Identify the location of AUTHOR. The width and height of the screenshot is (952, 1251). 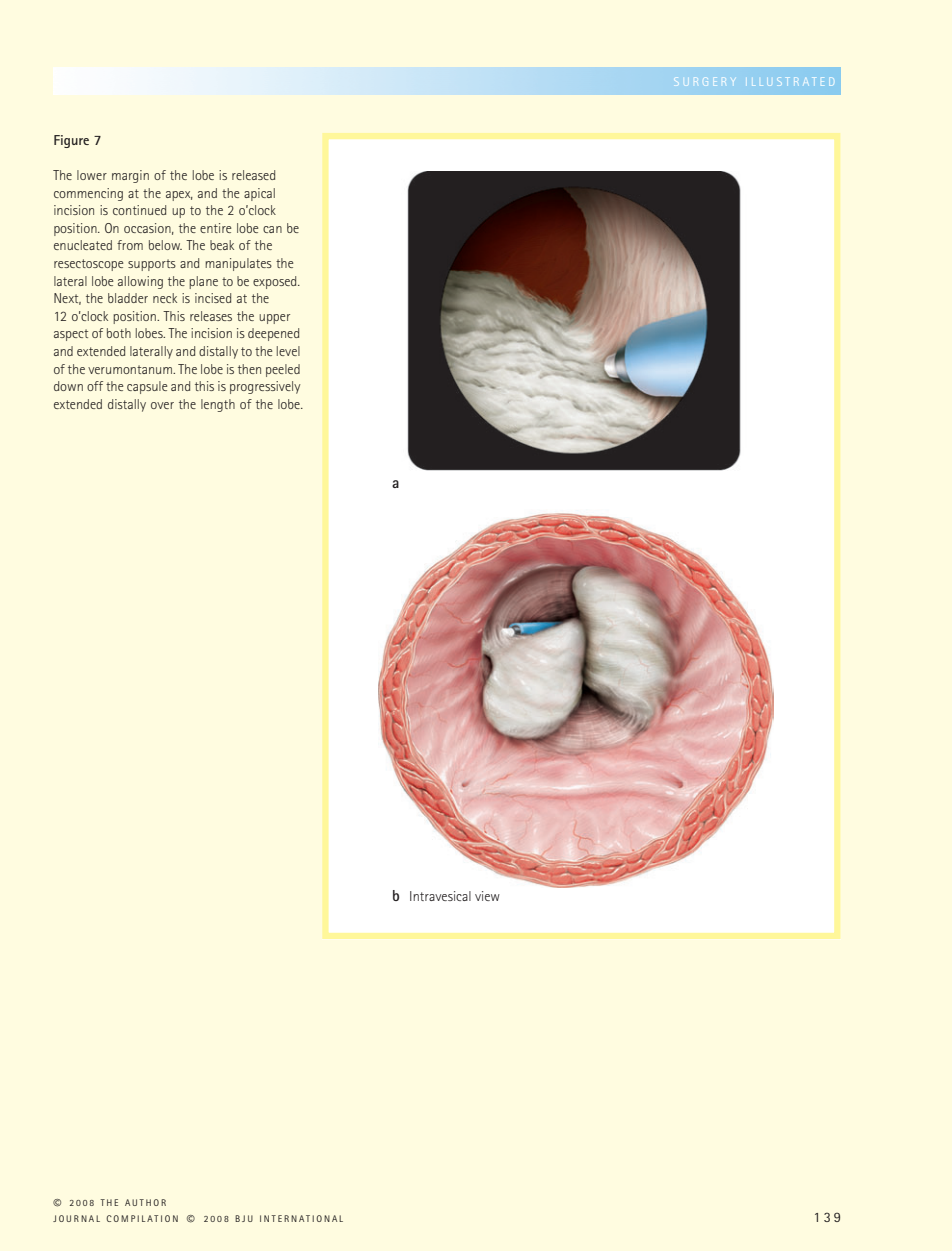
(145, 1202).
